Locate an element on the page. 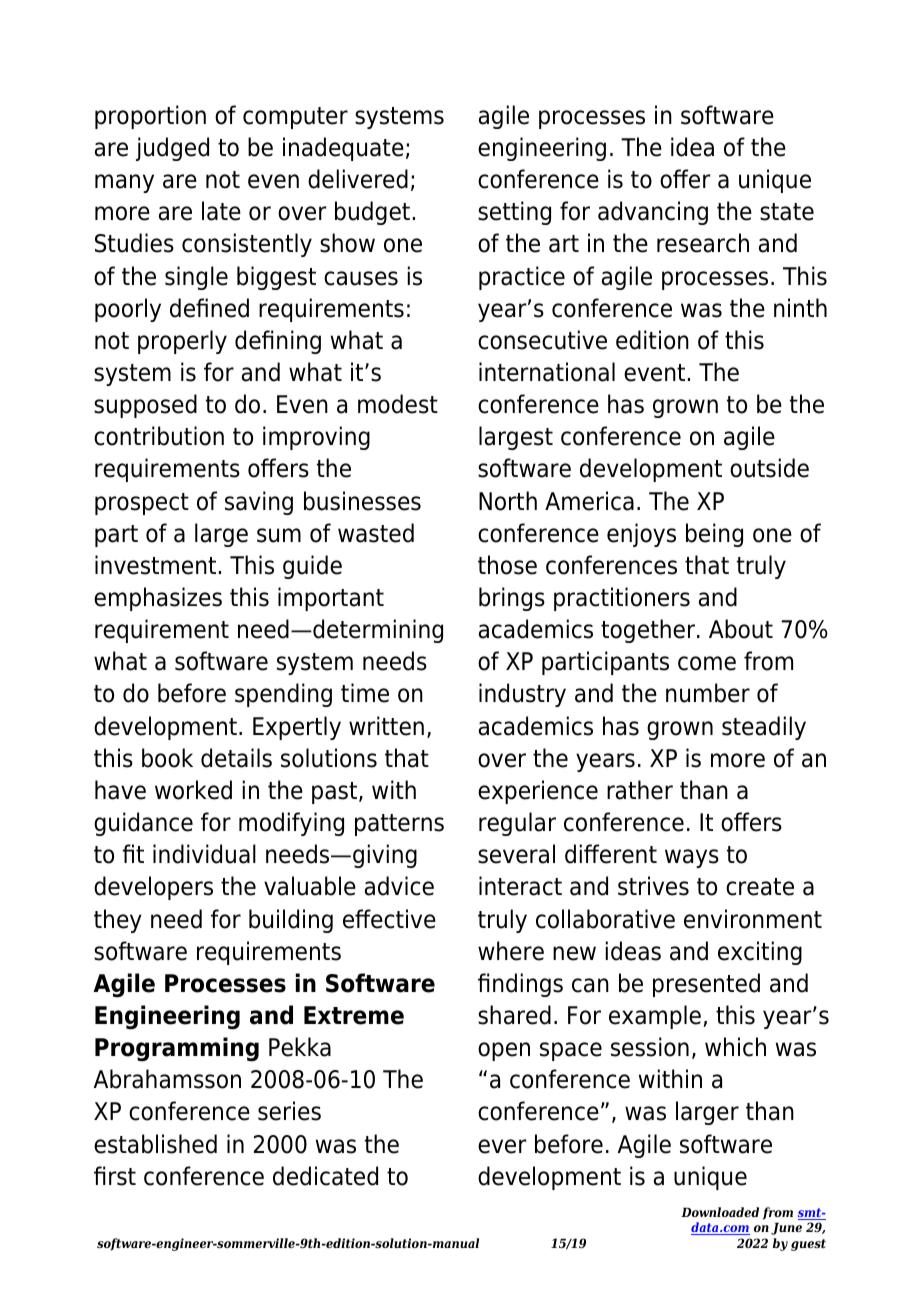 Image resolution: width=924 pixels, height=1311 pixels. industry is located at coordinates (522, 695).
